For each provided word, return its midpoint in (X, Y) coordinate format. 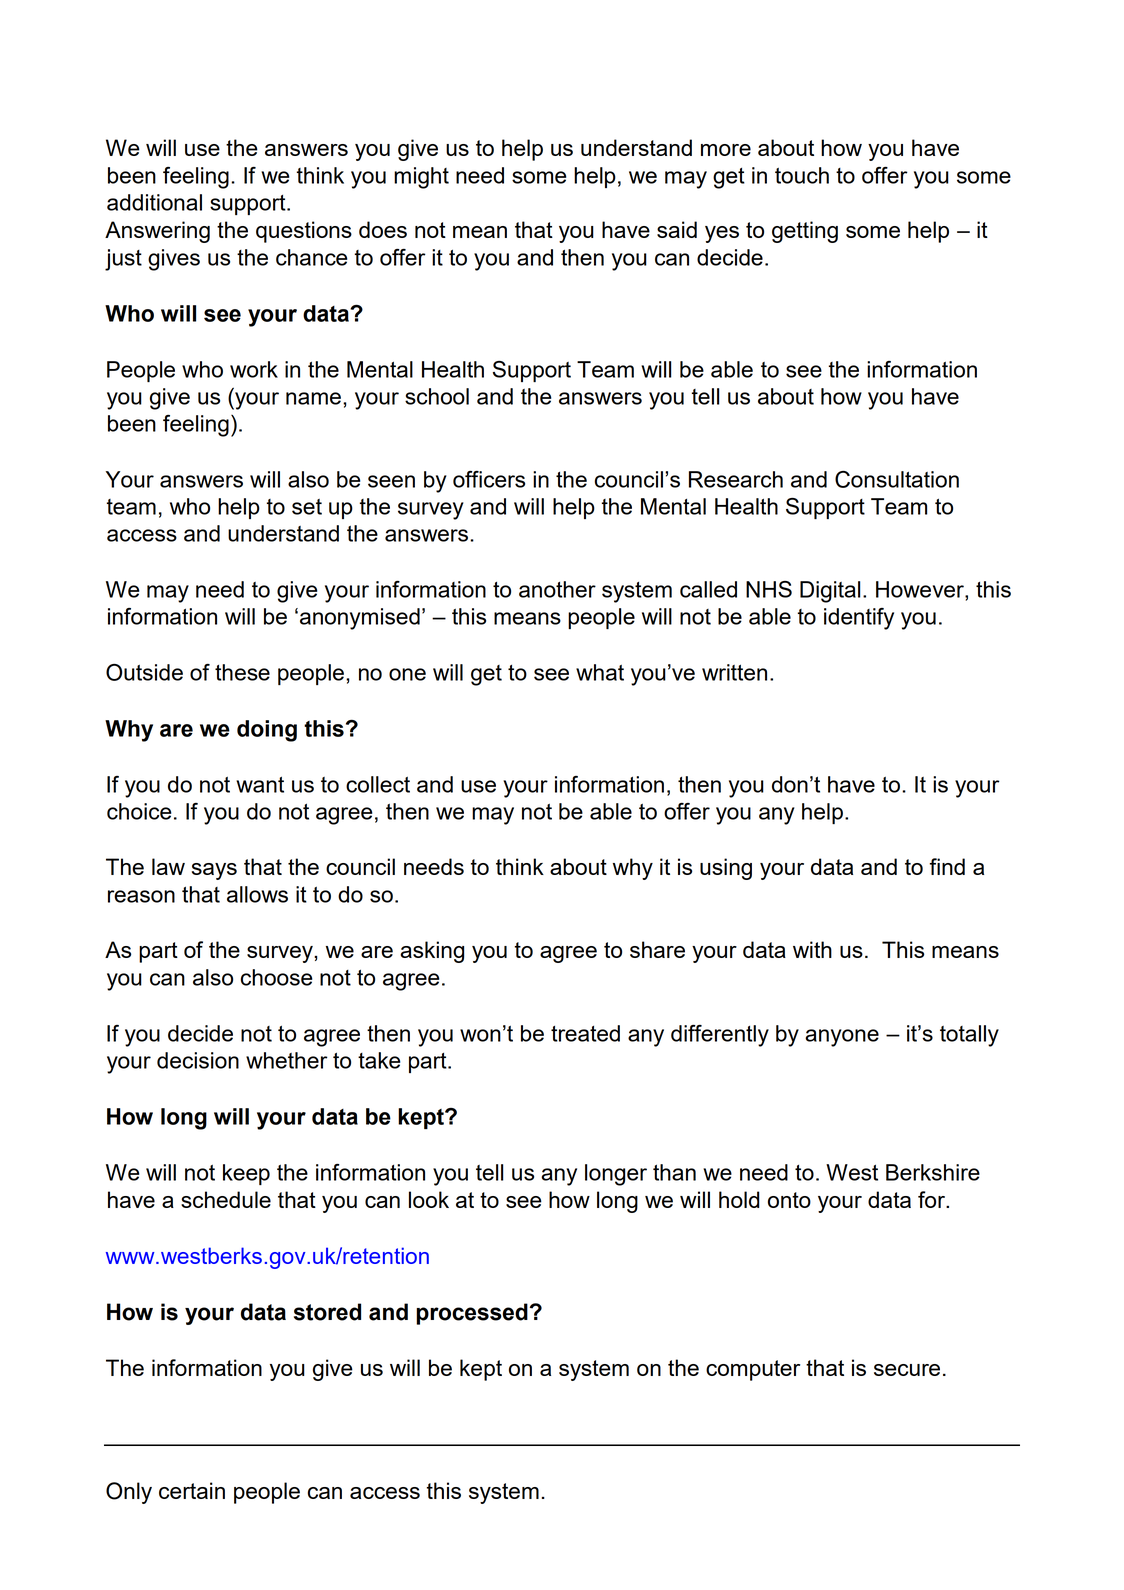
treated (585, 1033)
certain (192, 1490)
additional (154, 202)
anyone (842, 1038)
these (242, 672)
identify (859, 619)
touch (802, 175)
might (421, 178)
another (557, 589)
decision (198, 1060)
